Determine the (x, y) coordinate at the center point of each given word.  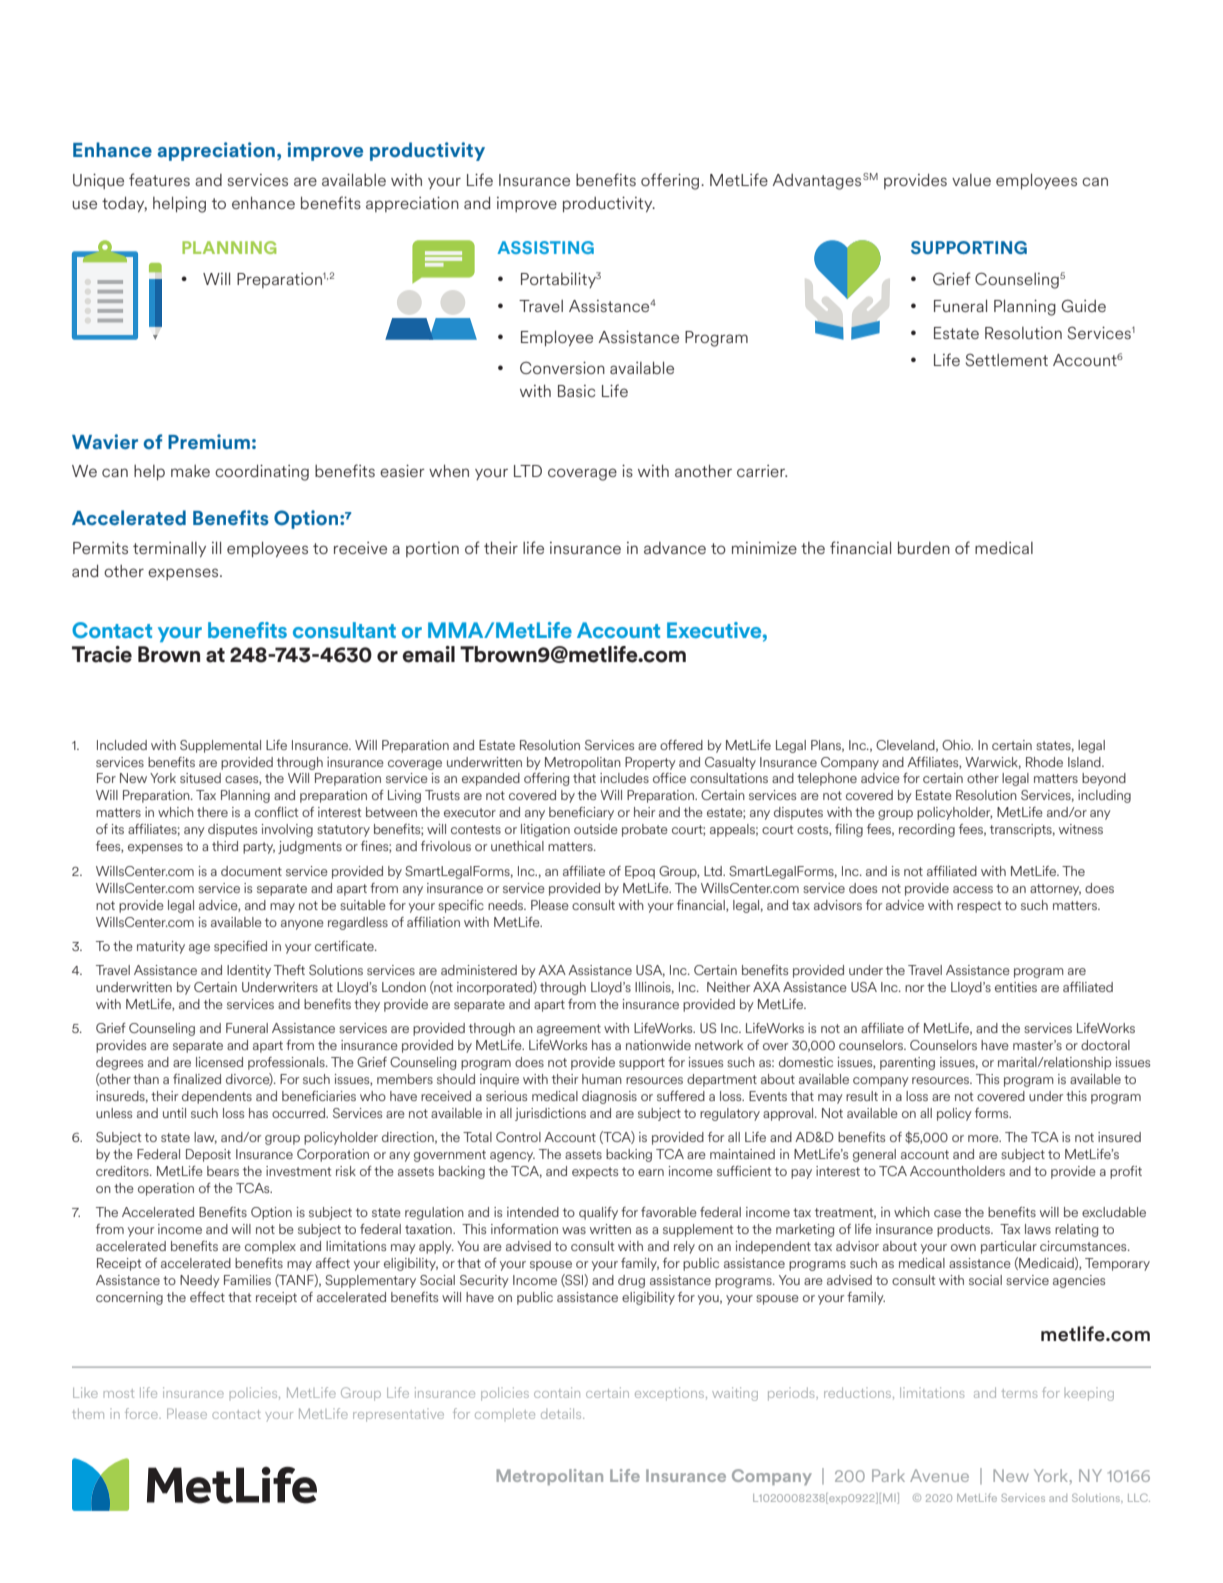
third (225, 846)
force (142, 1413)
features (159, 179)
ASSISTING (545, 247)
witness (1081, 829)
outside (596, 829)
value (971, 180)
